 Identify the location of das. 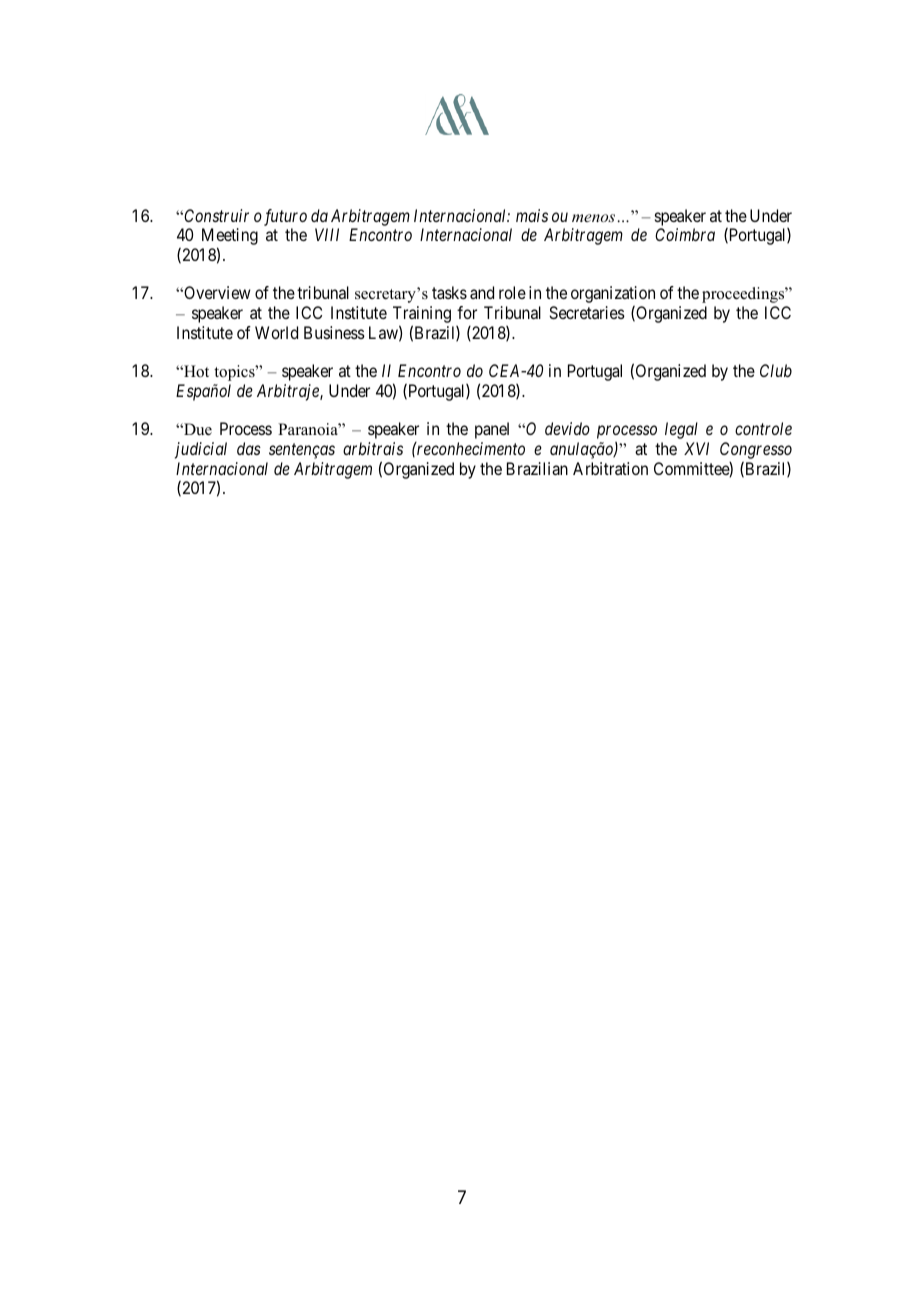
(249, 448).
